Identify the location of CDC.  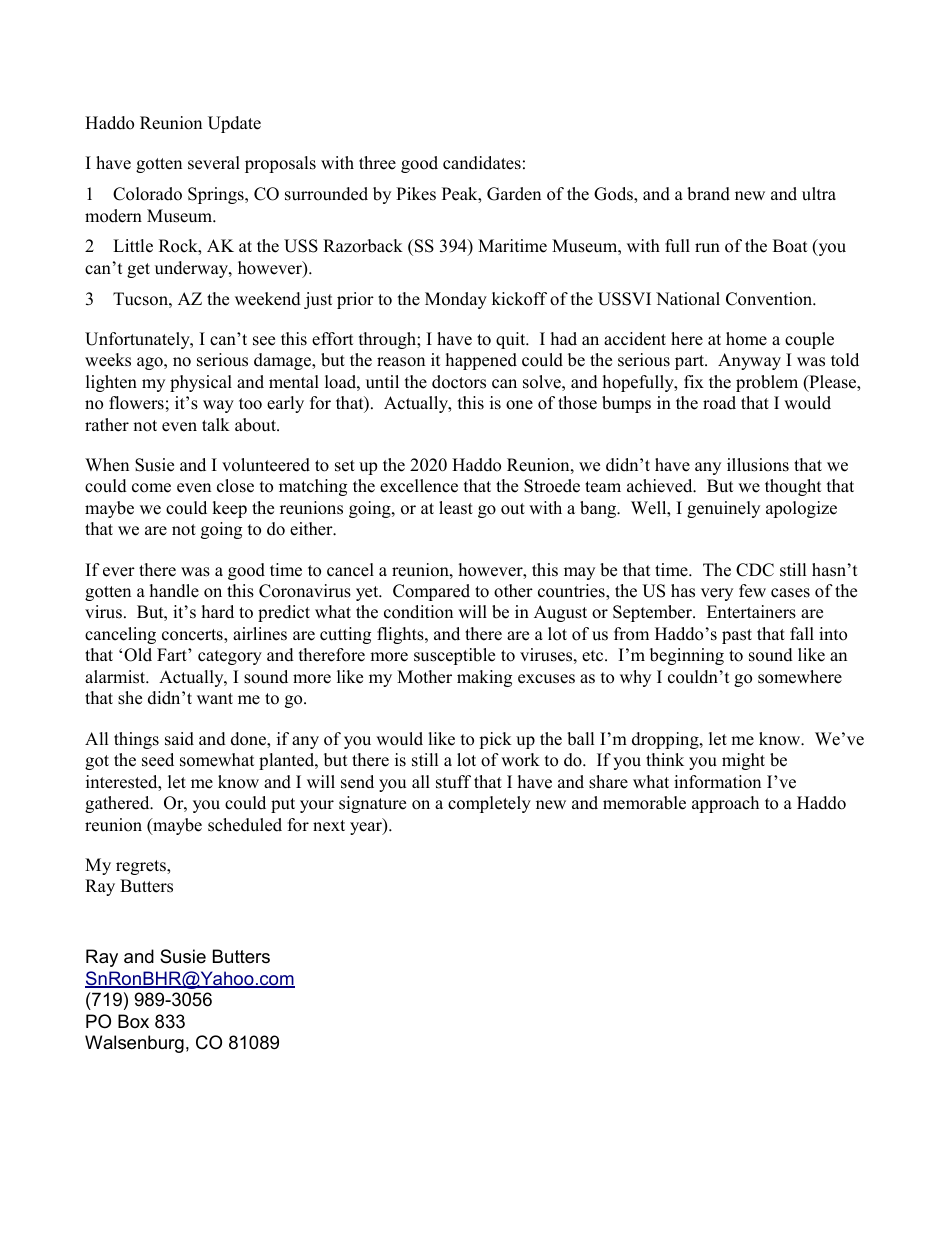
(755, 570).
